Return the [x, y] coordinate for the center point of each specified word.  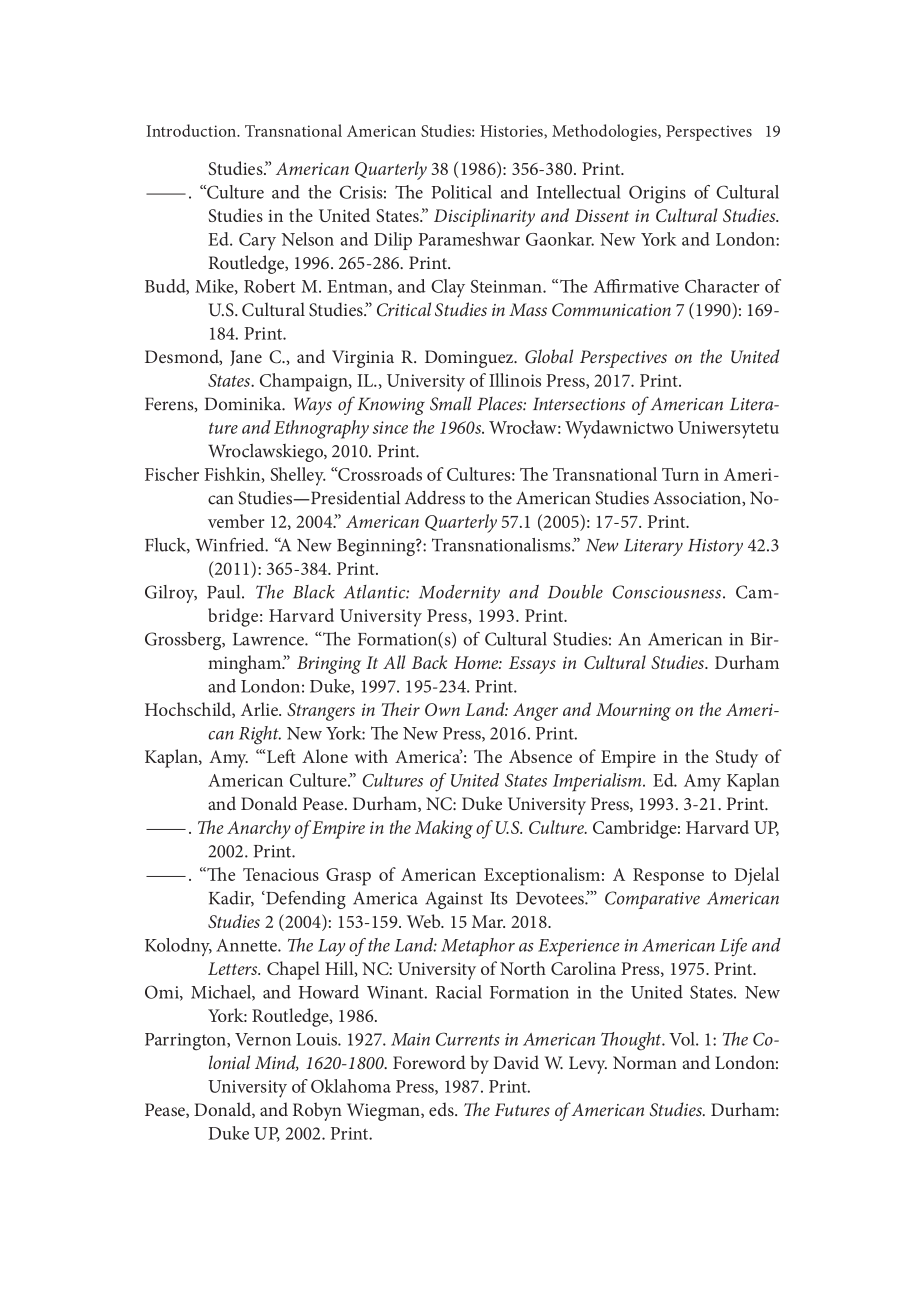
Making [444, 829]
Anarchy [259, 829]
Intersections [579, 404]
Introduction [192, 130]
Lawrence [269, 639]
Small [451, 403]
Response [668, 877]
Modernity [459, 594]
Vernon [263, 1039]
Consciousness [667, 592]
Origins [657, 194]
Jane [246, 358]
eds [442, 1109]
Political [462, 192]
